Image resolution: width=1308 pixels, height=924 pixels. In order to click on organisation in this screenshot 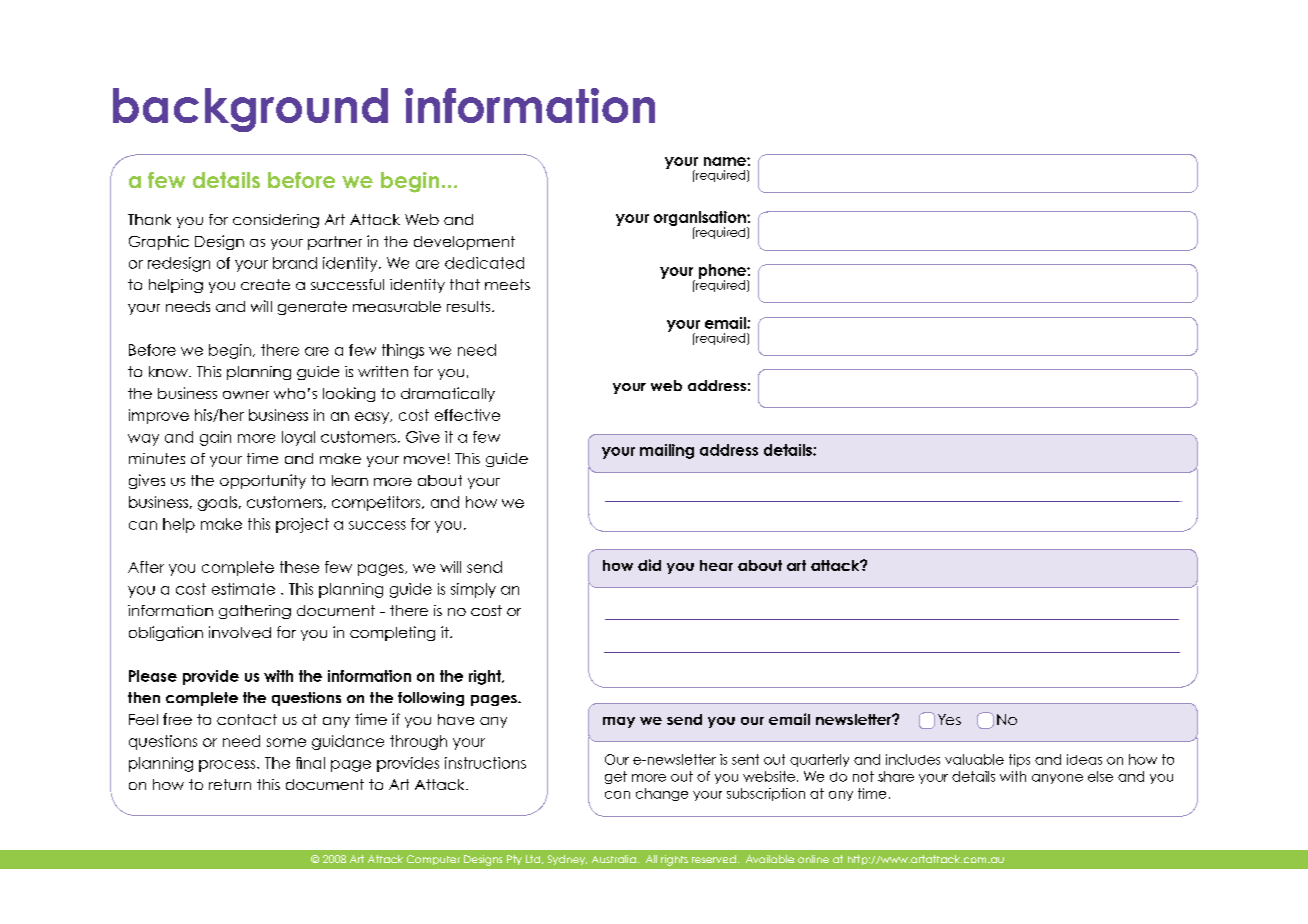, I will do `click(701, 220)`.
